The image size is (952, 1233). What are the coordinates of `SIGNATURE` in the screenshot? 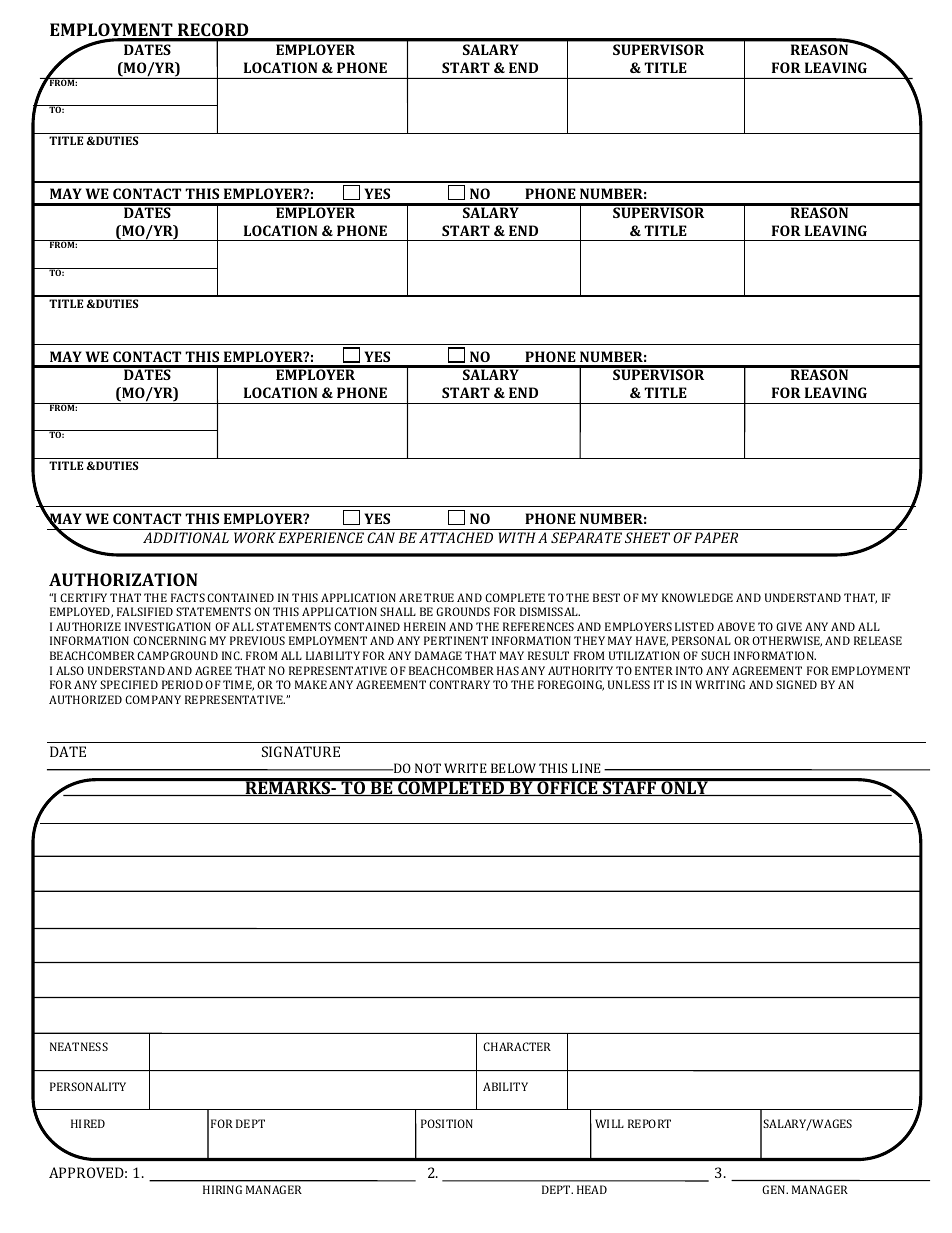 It's located at (301, 751).
